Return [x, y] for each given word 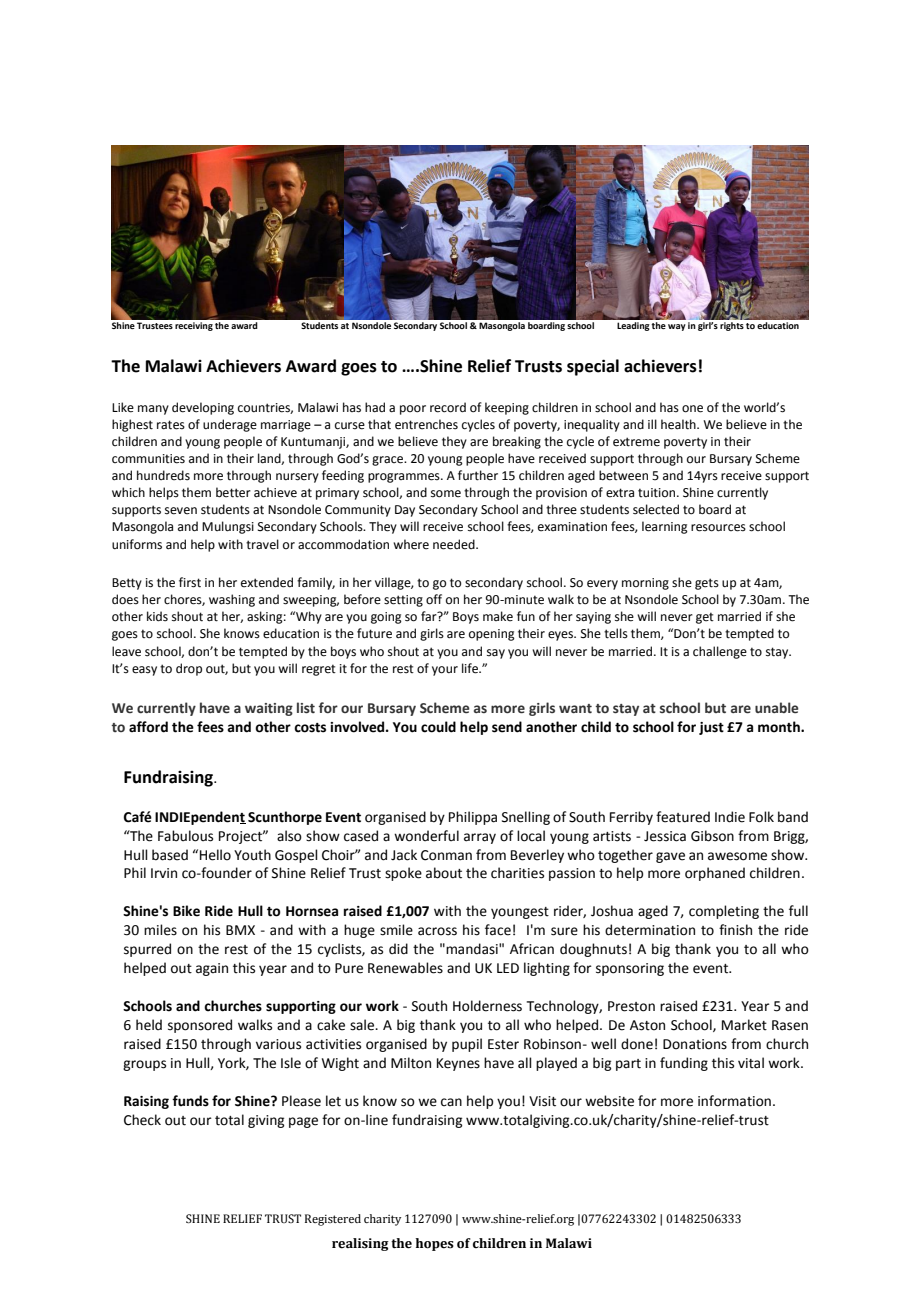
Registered [333, 1220]
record [448, 407]
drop [189, 669]
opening [492, 635]
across [437, 931]
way [677, 327]
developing [203, 408]
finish [735, 930]
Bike [186, 911]
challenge [720, 652]
